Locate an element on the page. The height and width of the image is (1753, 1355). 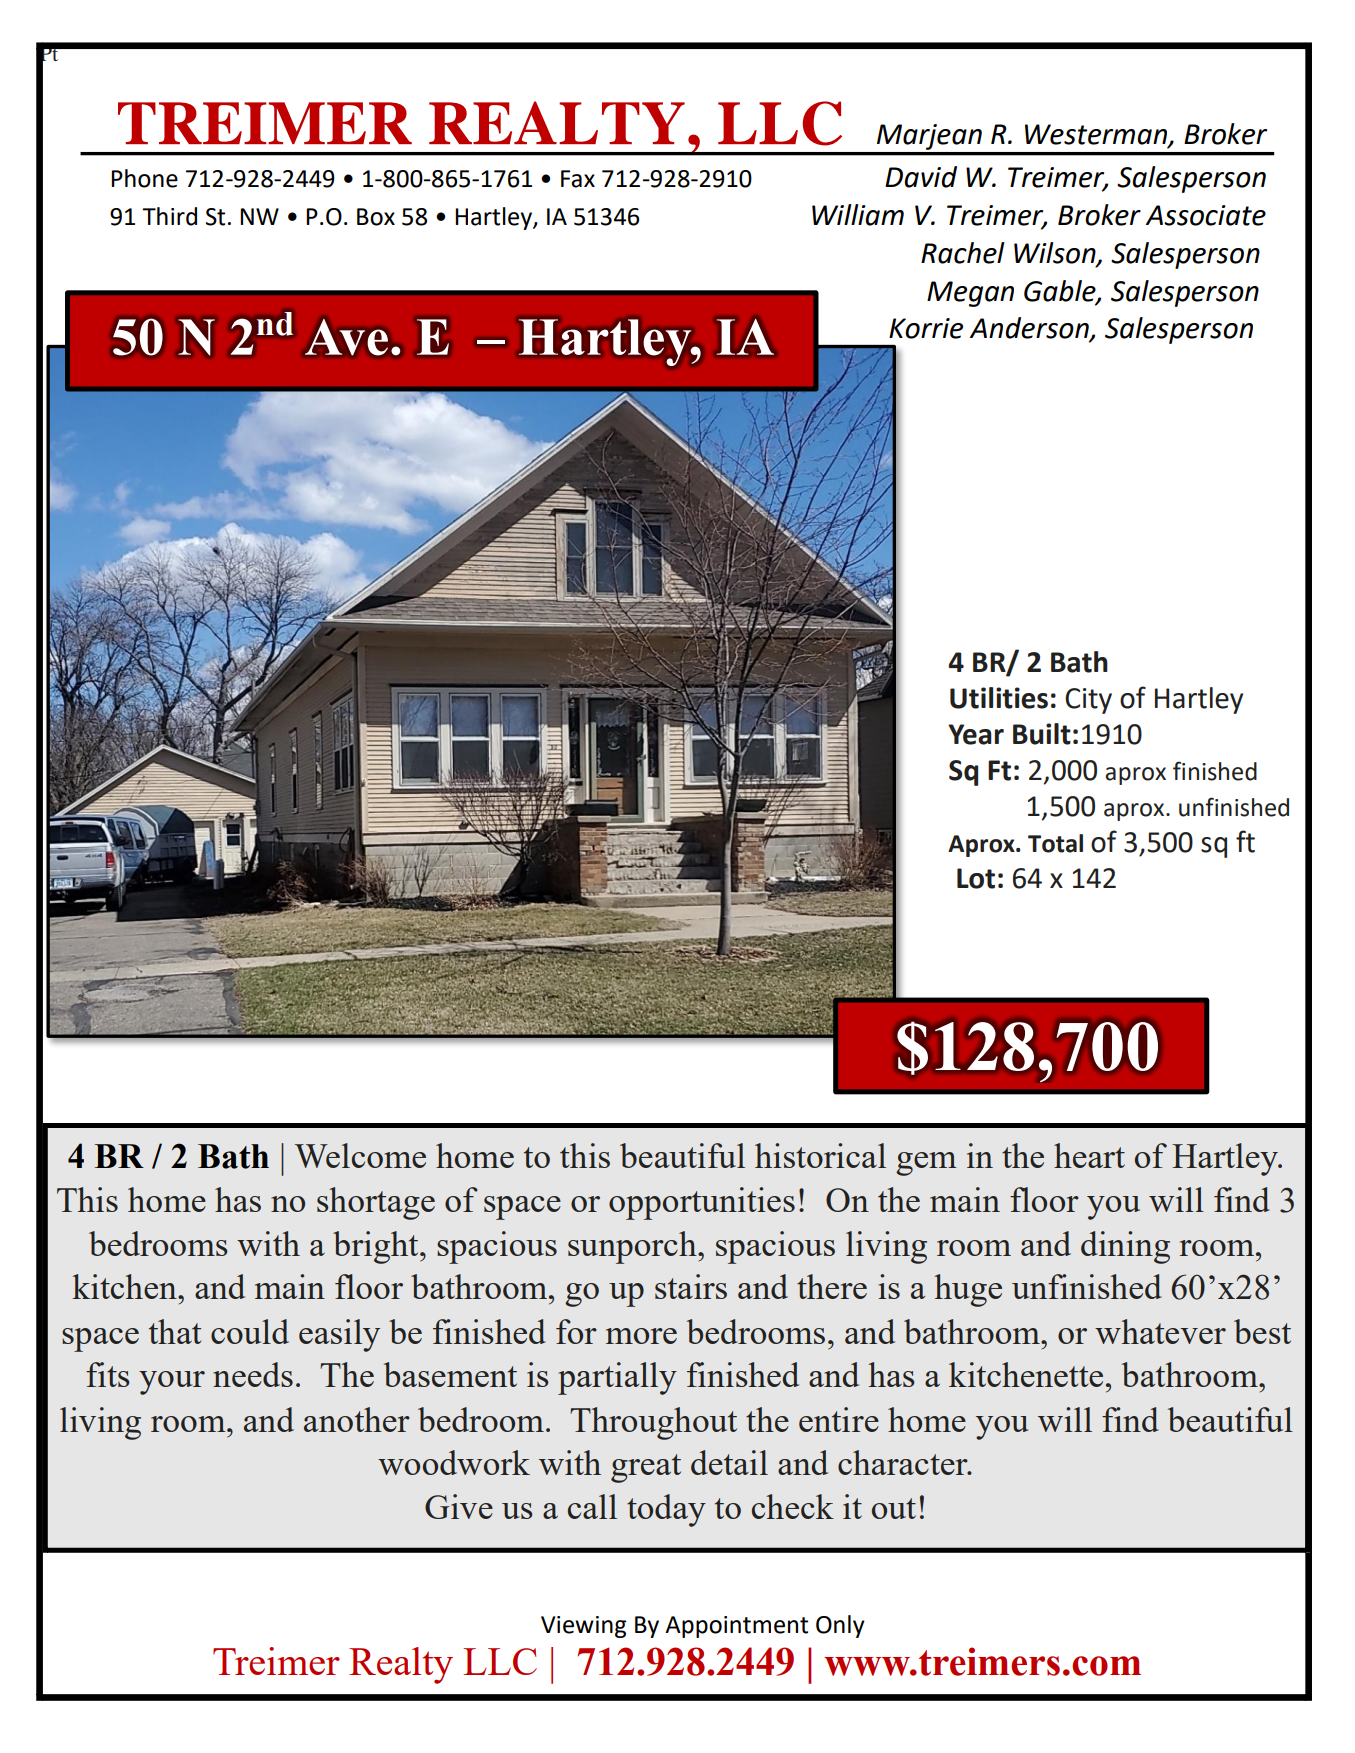
opportunities is located at coordinates (702, 1203).
